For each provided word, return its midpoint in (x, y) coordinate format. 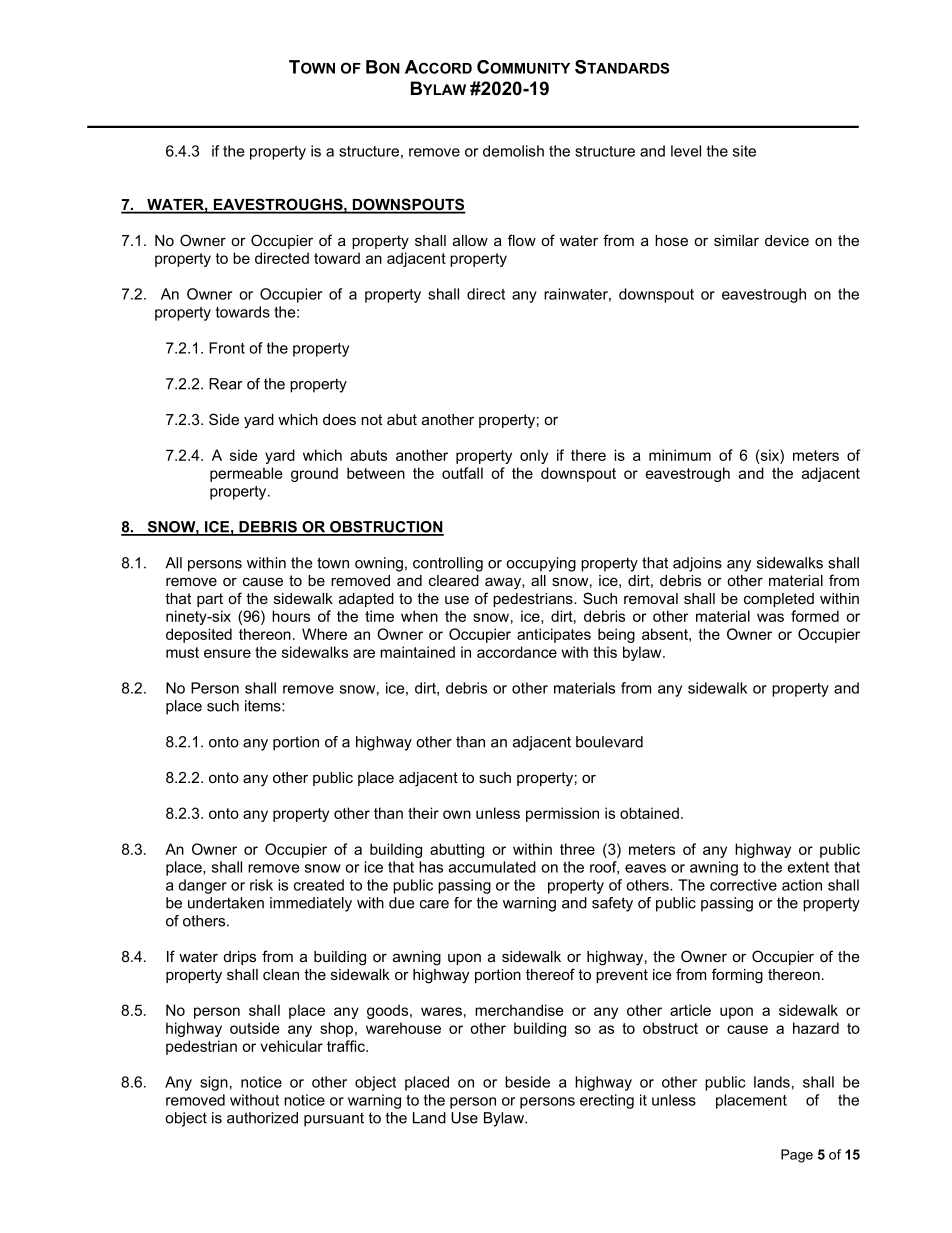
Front (227, 348)
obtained (649, 813)
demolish (513, 151)
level (686, 151)
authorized (262, 1118)
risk (261, 885)
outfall (462, 473)
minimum (680, 455)
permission (562, 814)
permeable (246, 474)
